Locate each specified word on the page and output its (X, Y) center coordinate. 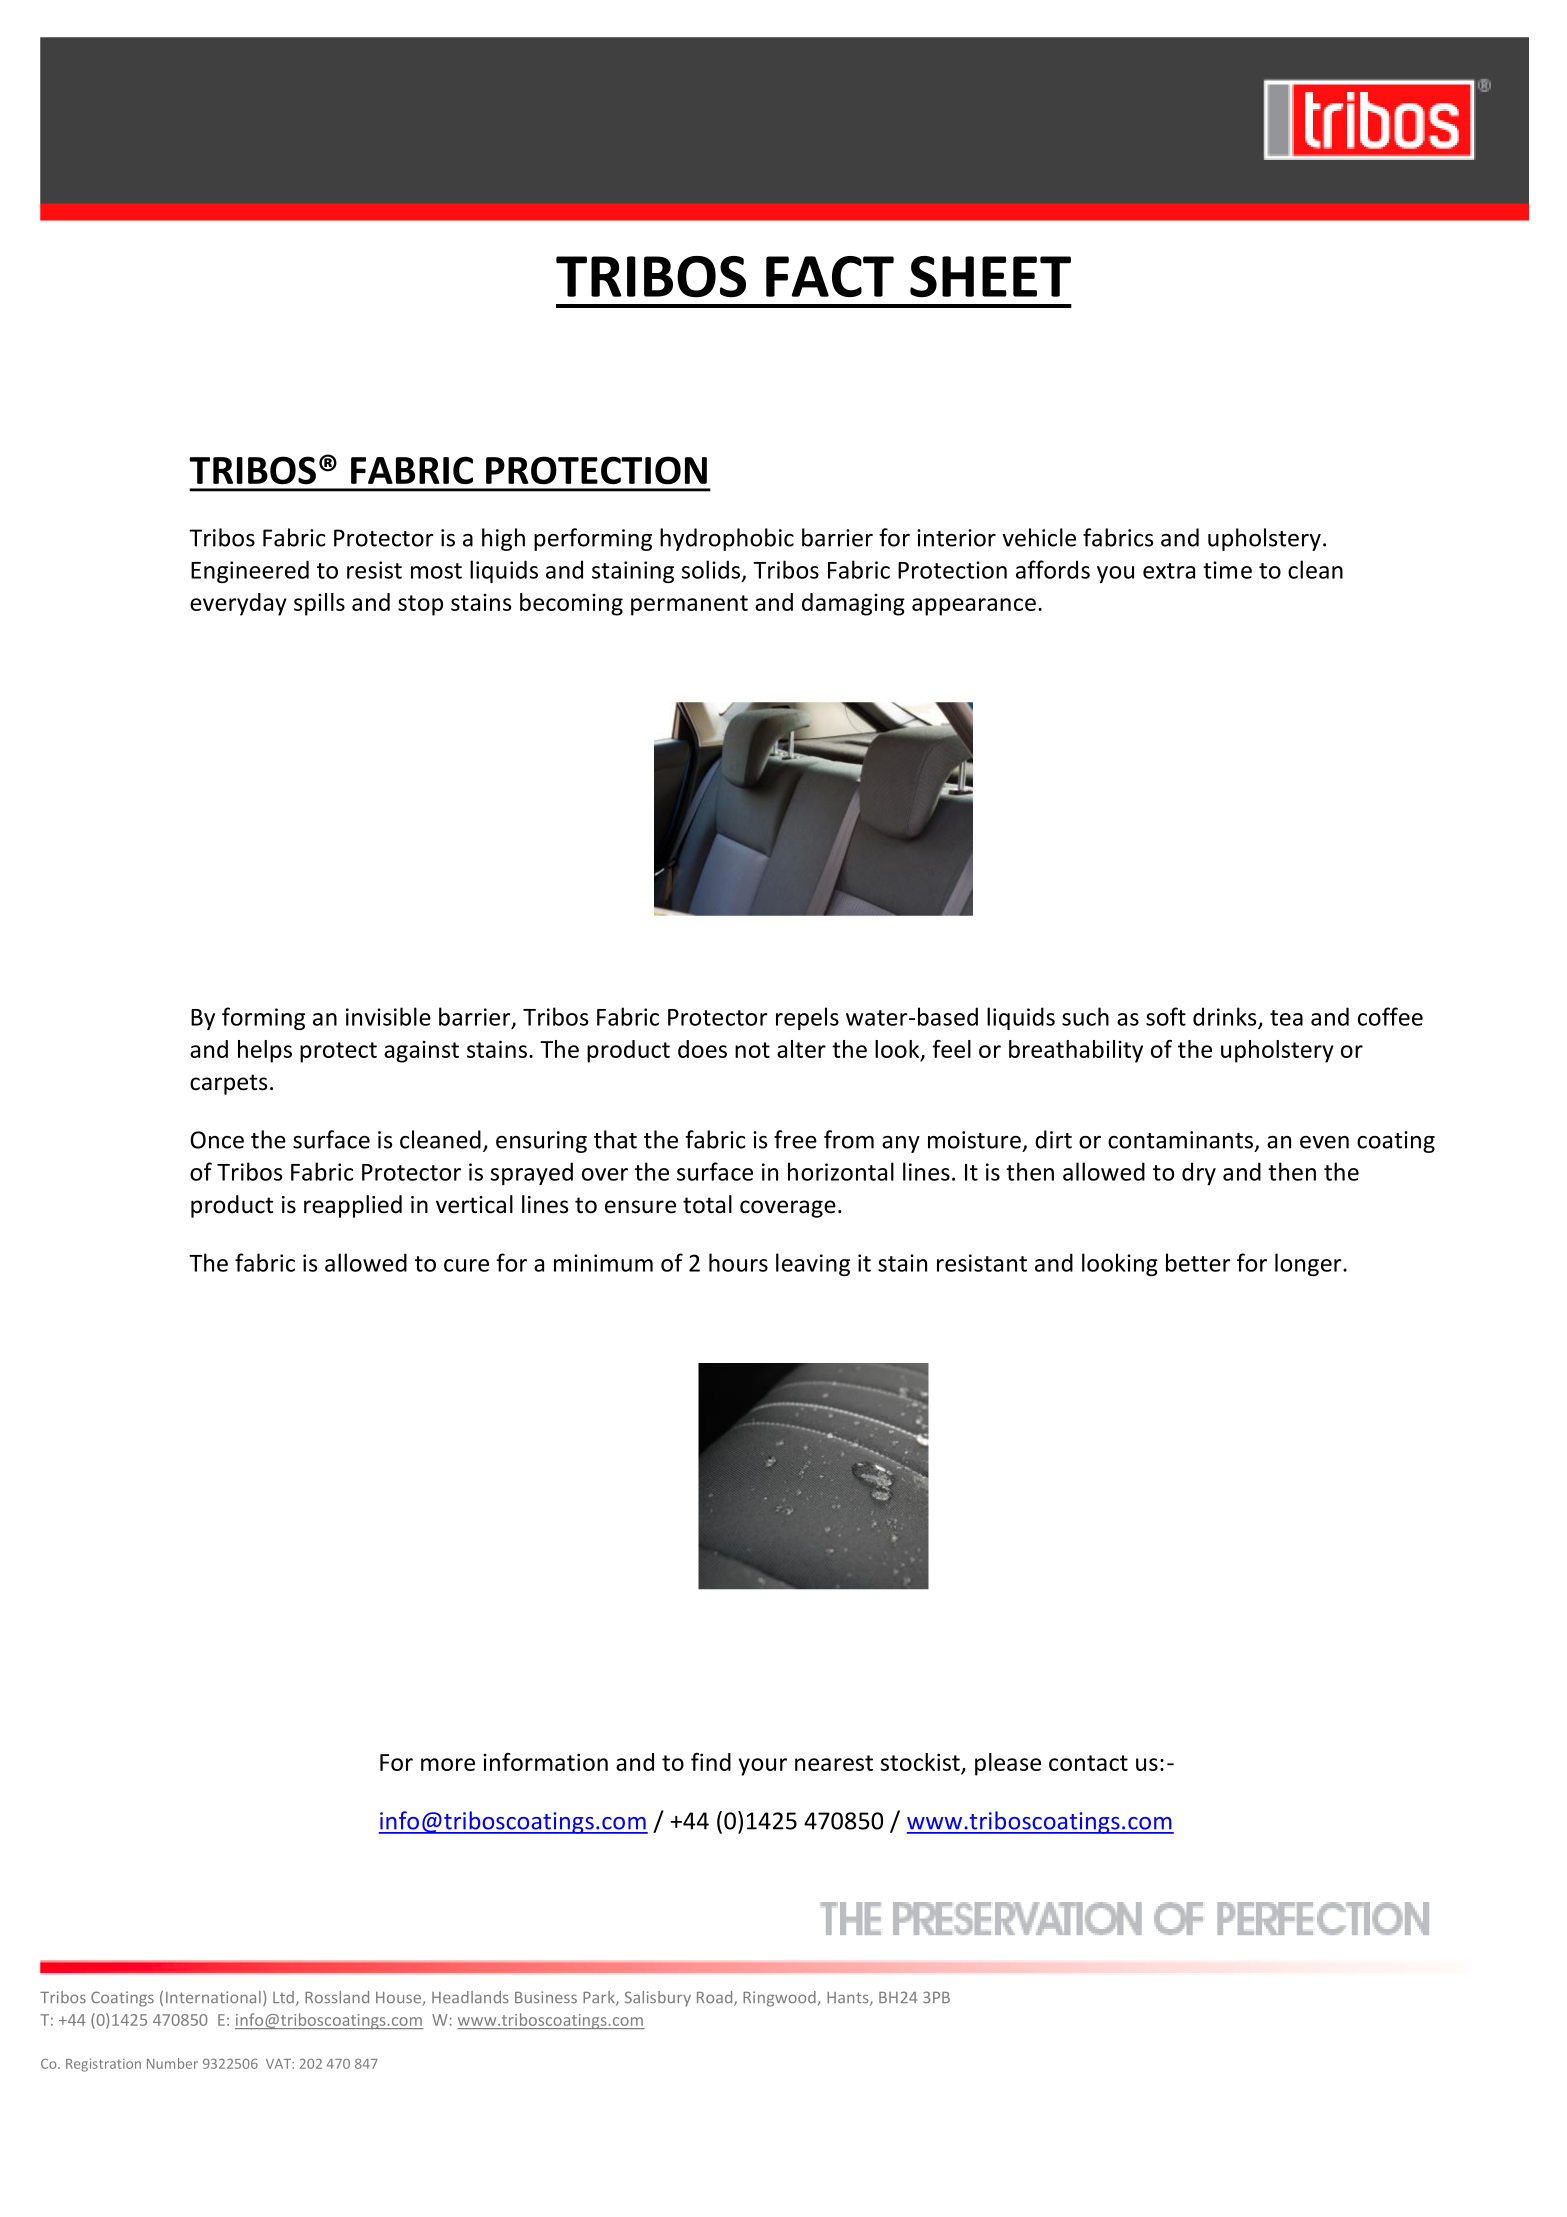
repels (807, 1018)
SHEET (990, 277)
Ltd (283, 1997)
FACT (830, 276)
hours (738, 1262)
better (1198, 1262)
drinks (1226, 1017)
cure (466, 1265)
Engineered (250, 571)
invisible (388, 1016)
